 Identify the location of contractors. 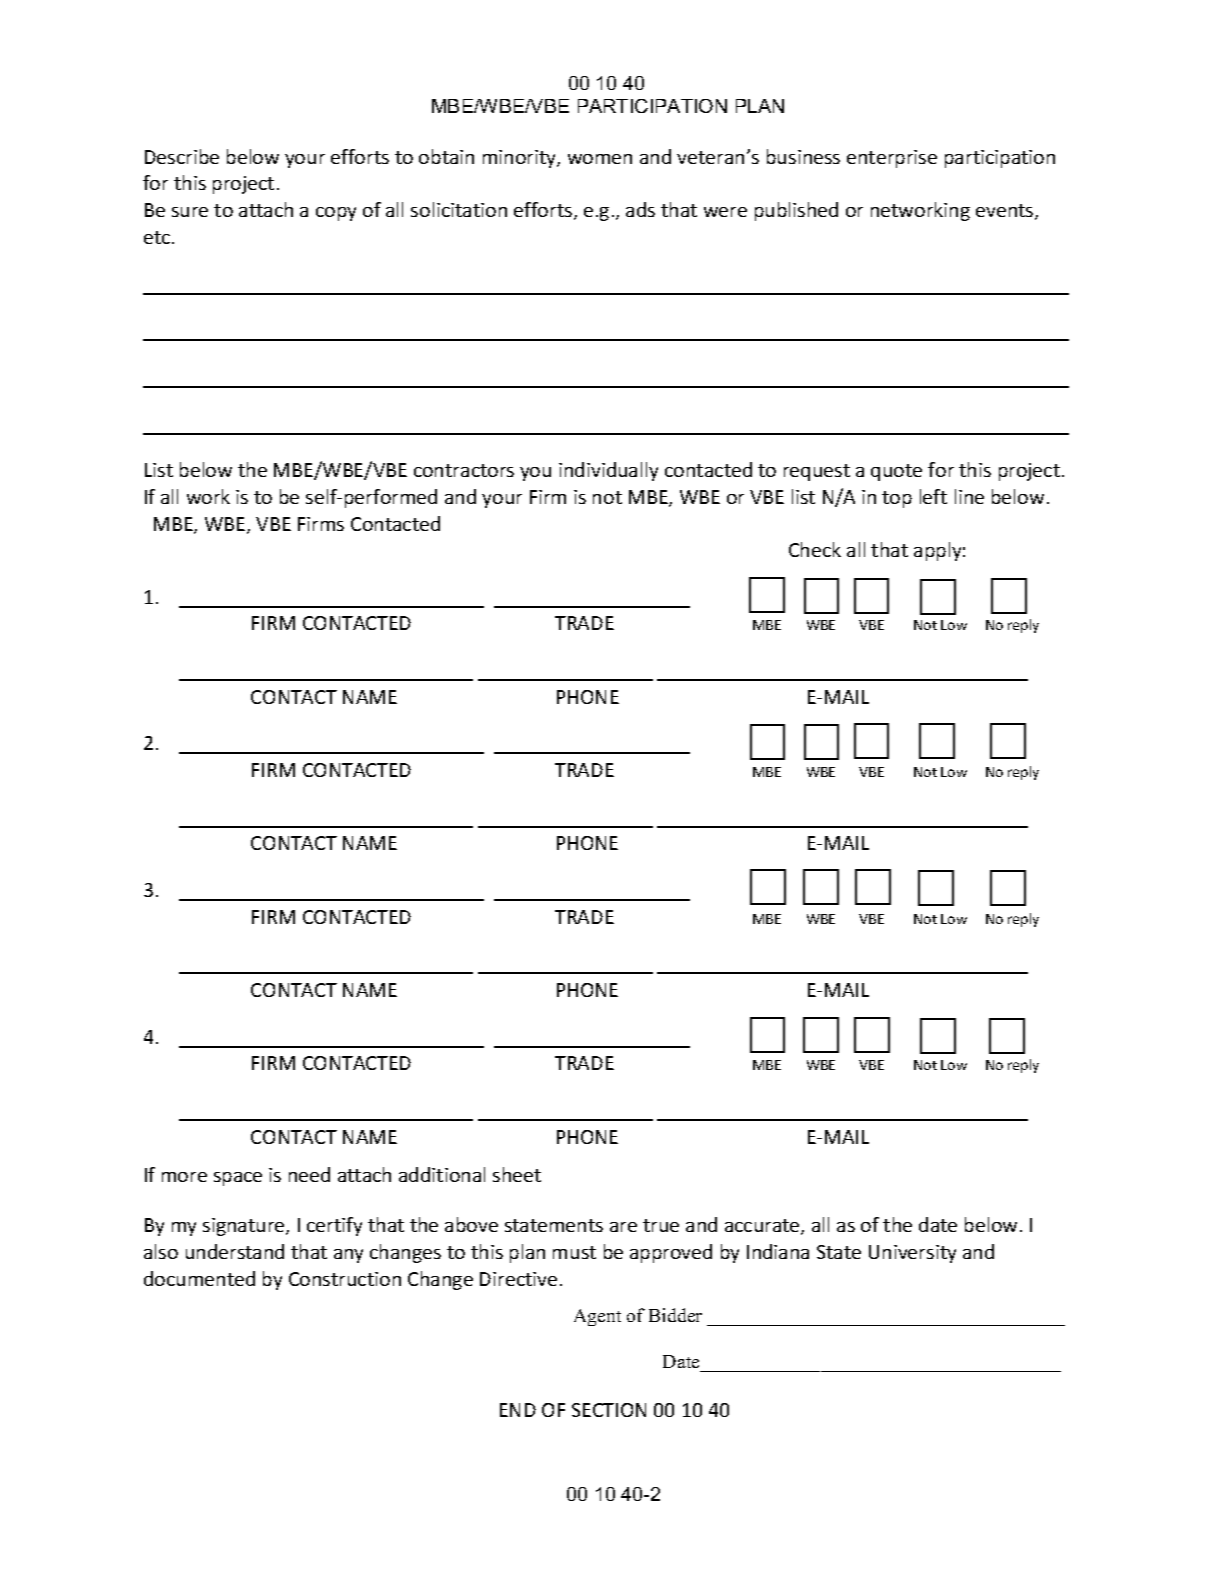
(464, 470).
